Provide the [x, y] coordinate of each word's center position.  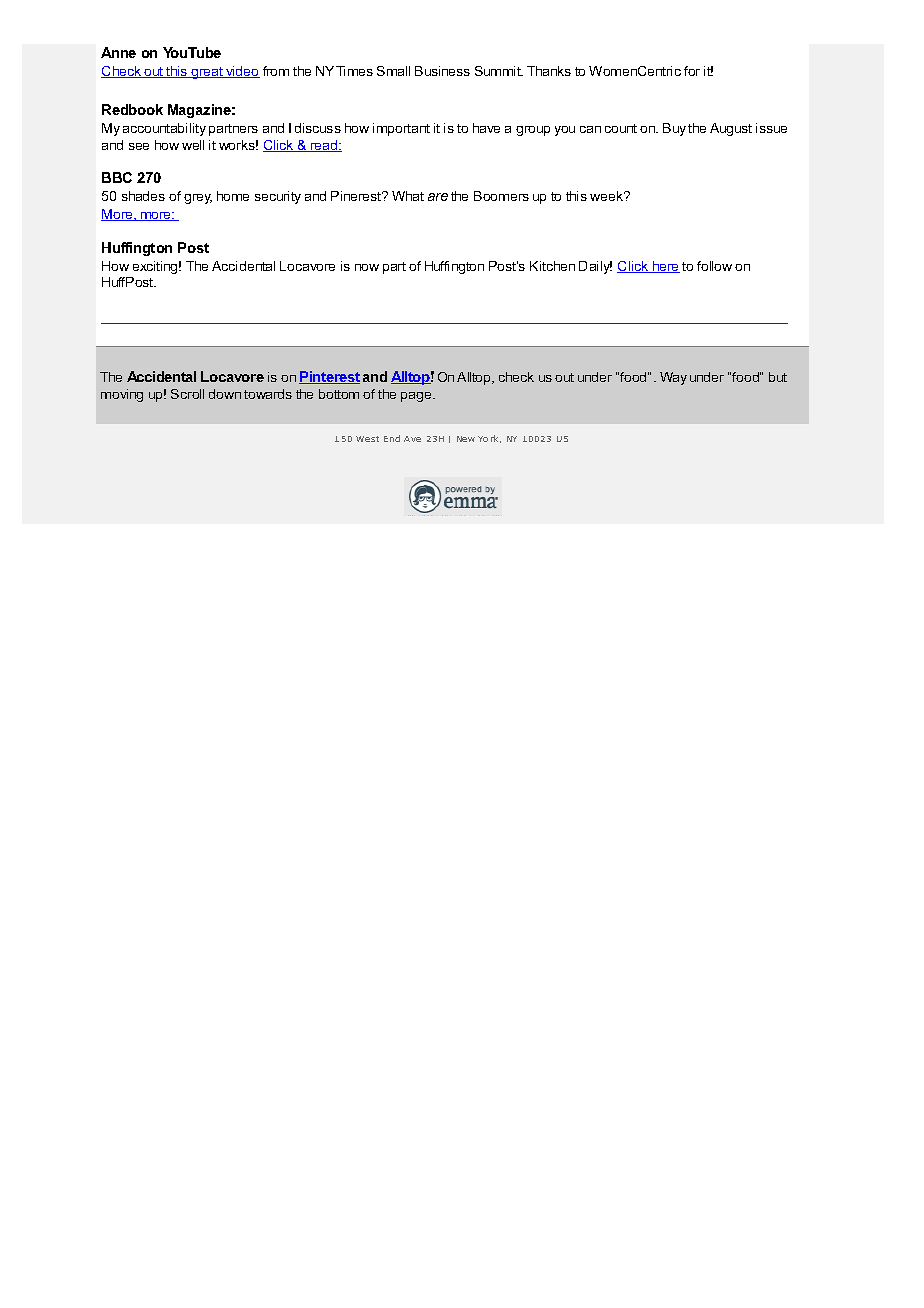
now [367, 267]
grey [198, 199]
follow [714, 266]
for [692, 71]
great [207, 73]
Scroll [187, 394]
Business [442, 71]
